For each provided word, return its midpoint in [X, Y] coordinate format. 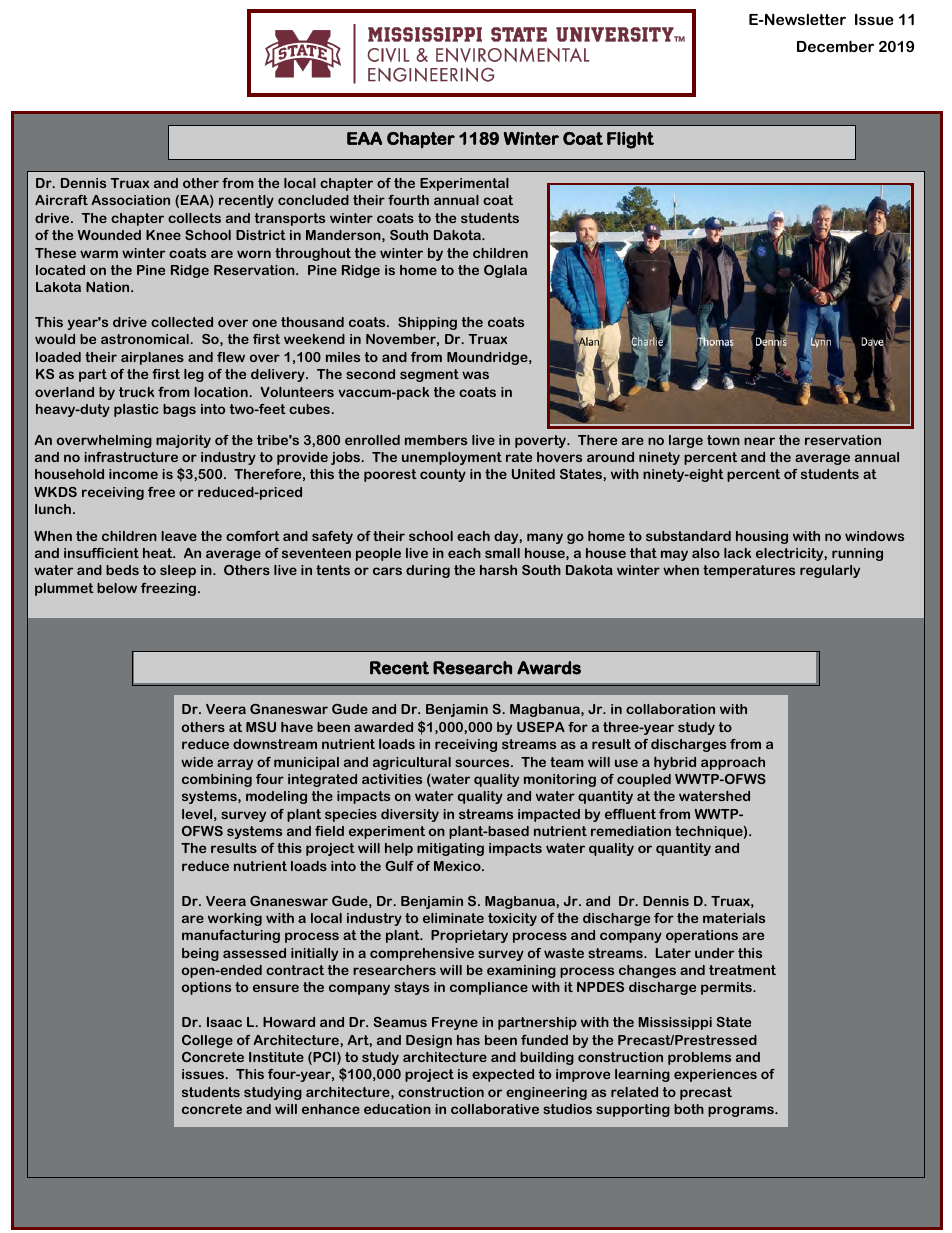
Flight [630, 140]
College [207, 1041]
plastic [136, 410]
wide [197, 762]
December [835, 46]
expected [503, 1075]
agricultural [412, 763]
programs [742, 1111]
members [436, 440]
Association [130, 200]
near [759, 441]
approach [733, 763]
